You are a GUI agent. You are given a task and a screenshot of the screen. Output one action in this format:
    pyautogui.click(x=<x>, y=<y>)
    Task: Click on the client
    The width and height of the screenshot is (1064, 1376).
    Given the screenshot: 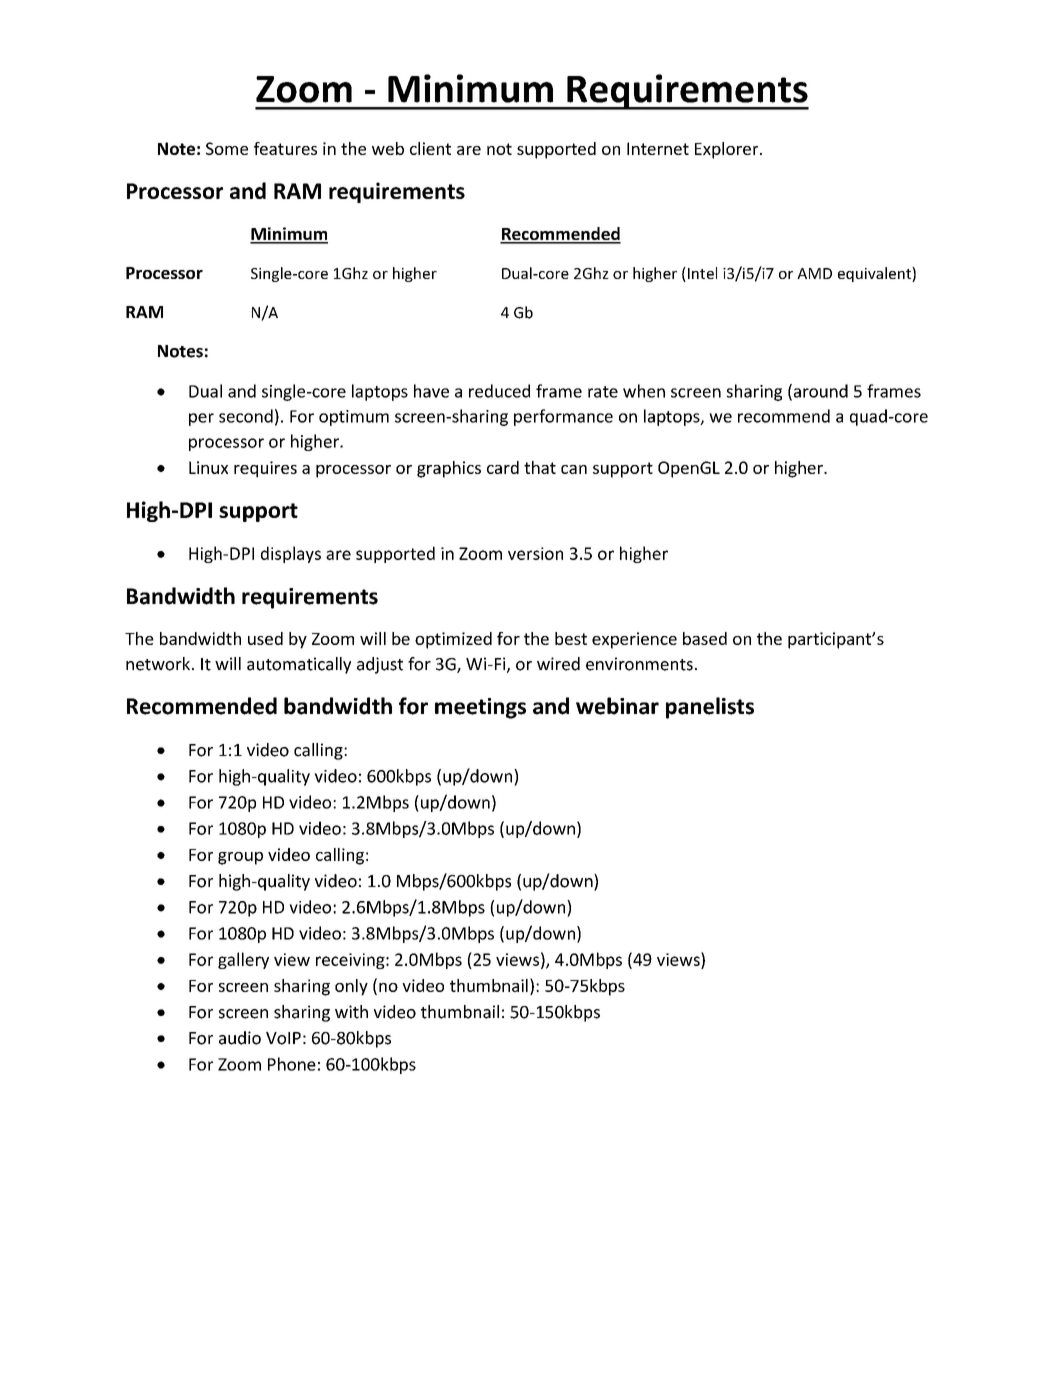 What is the action you would take?
    pyautogui.click(x=430, y=148)
